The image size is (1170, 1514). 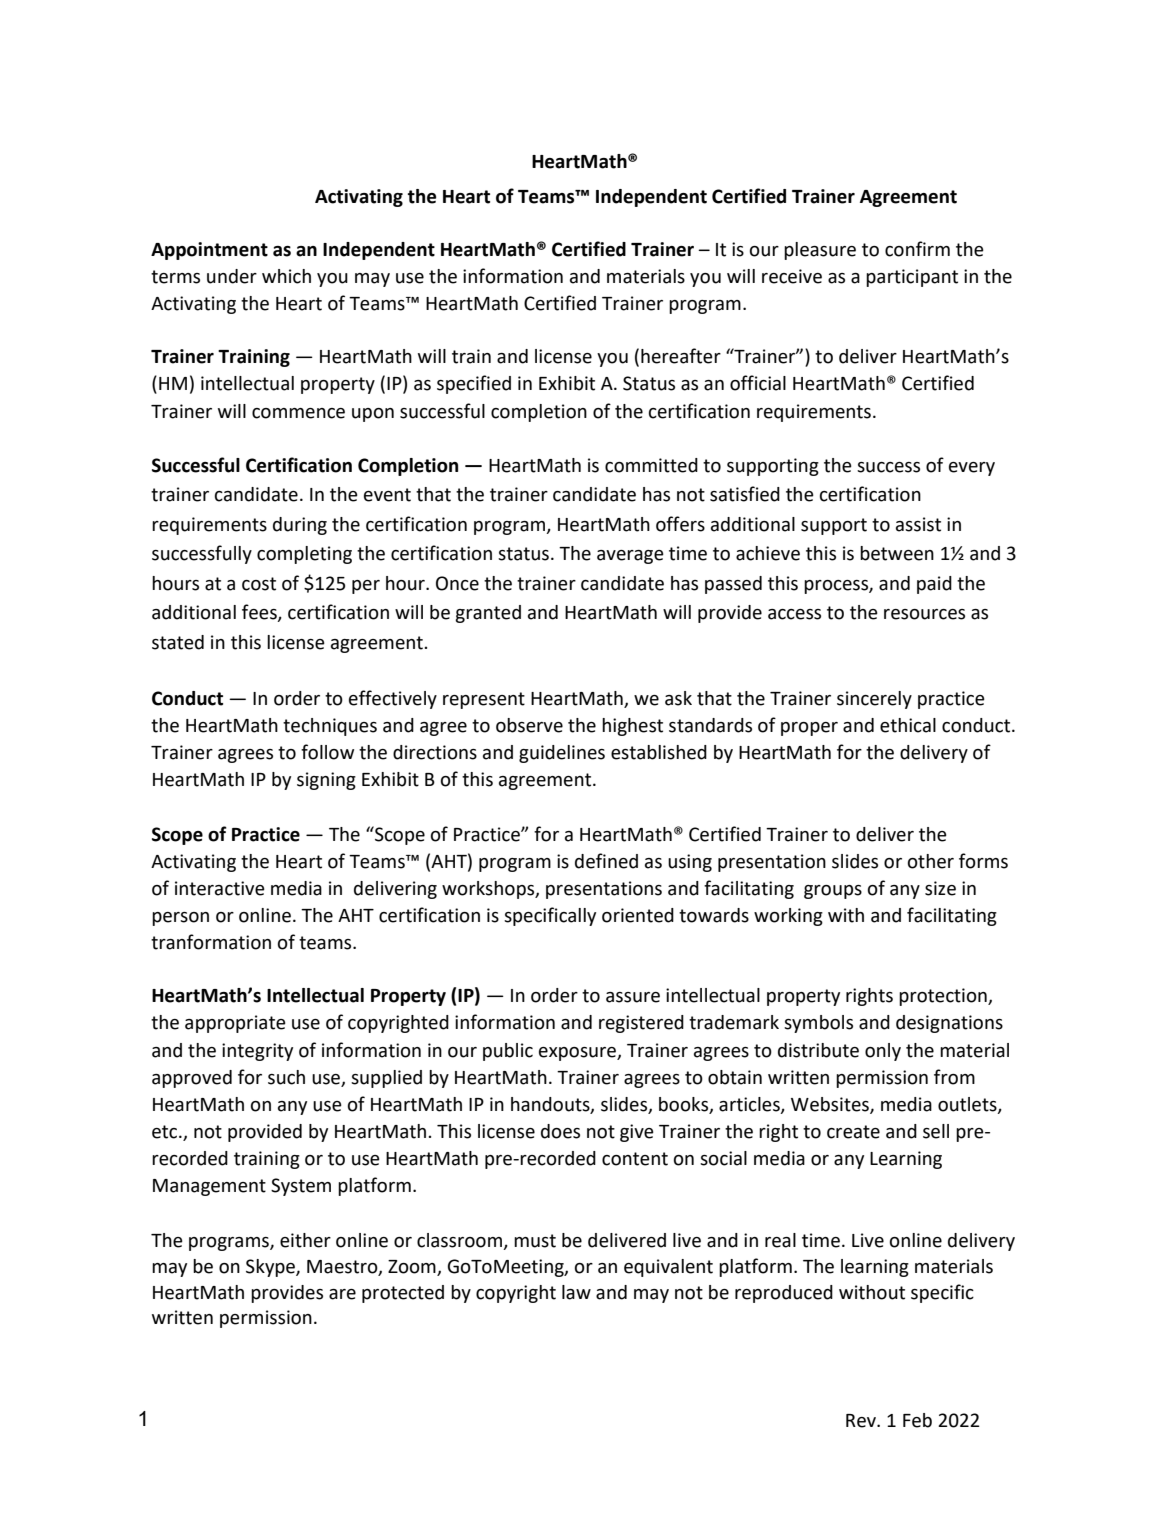 I want to click on oriented, so click(x=638, y=915).
